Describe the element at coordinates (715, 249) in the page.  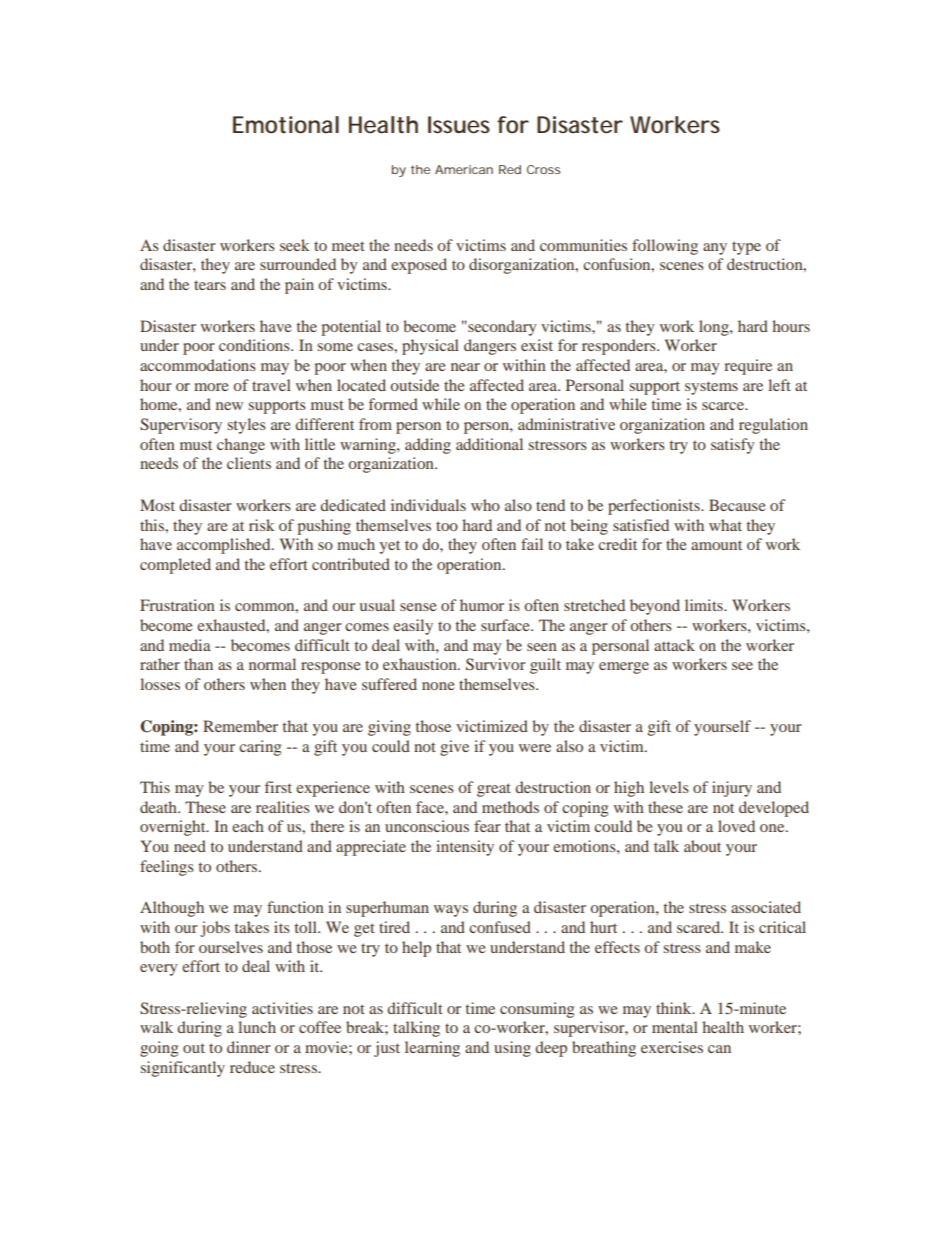
I see `any` at that location.
